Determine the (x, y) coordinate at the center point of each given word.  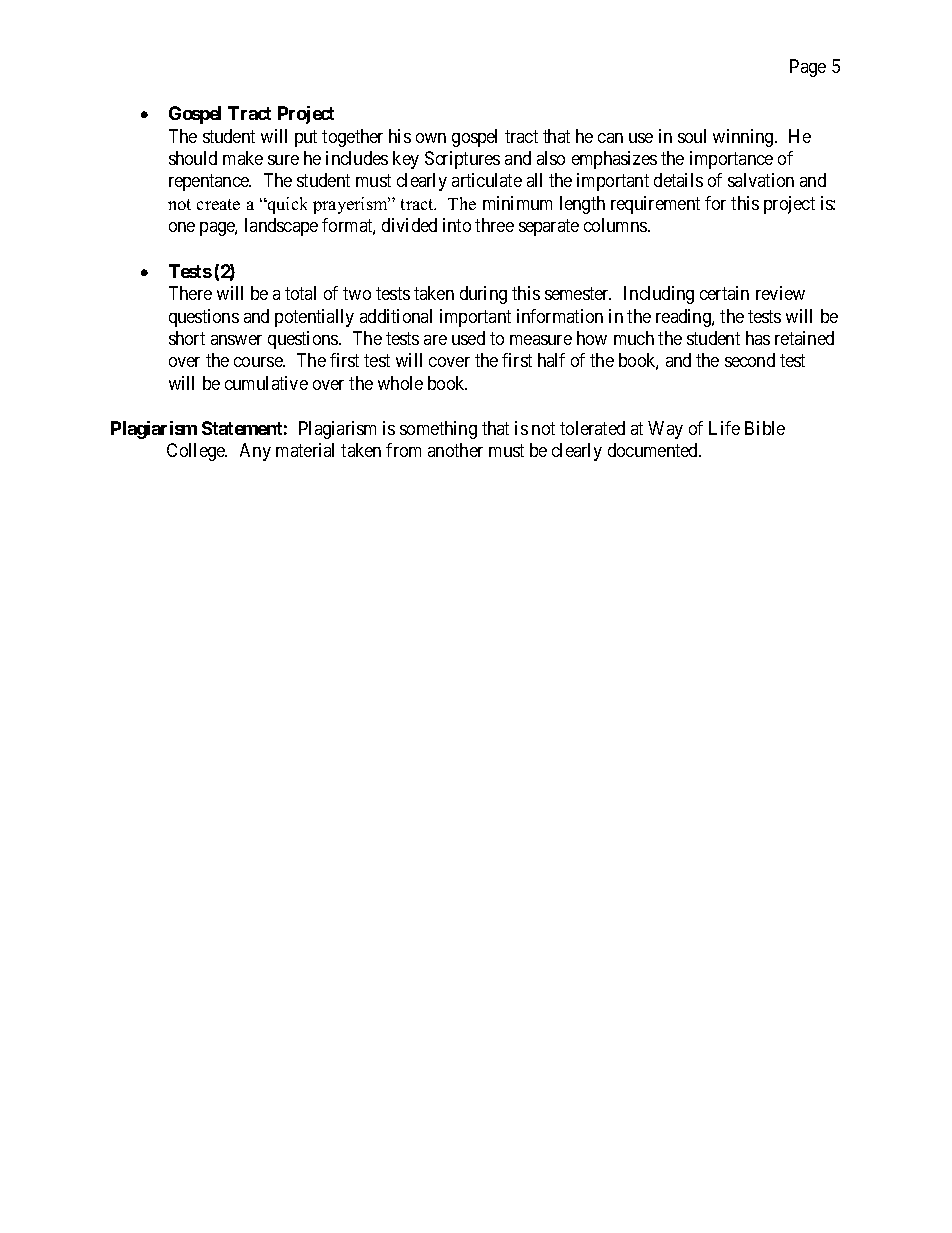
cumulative (266, 383)
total (300, 293)
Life (724, 428)
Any (255, 452)
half (551, 360)
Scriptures (462, 160)
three (494, 225)
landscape (281, 227)
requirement (655, 205)
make (243, 158)
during (483, 295)
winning (744, 138)
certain (724, 293)
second (750, 360)
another (455, 450)
